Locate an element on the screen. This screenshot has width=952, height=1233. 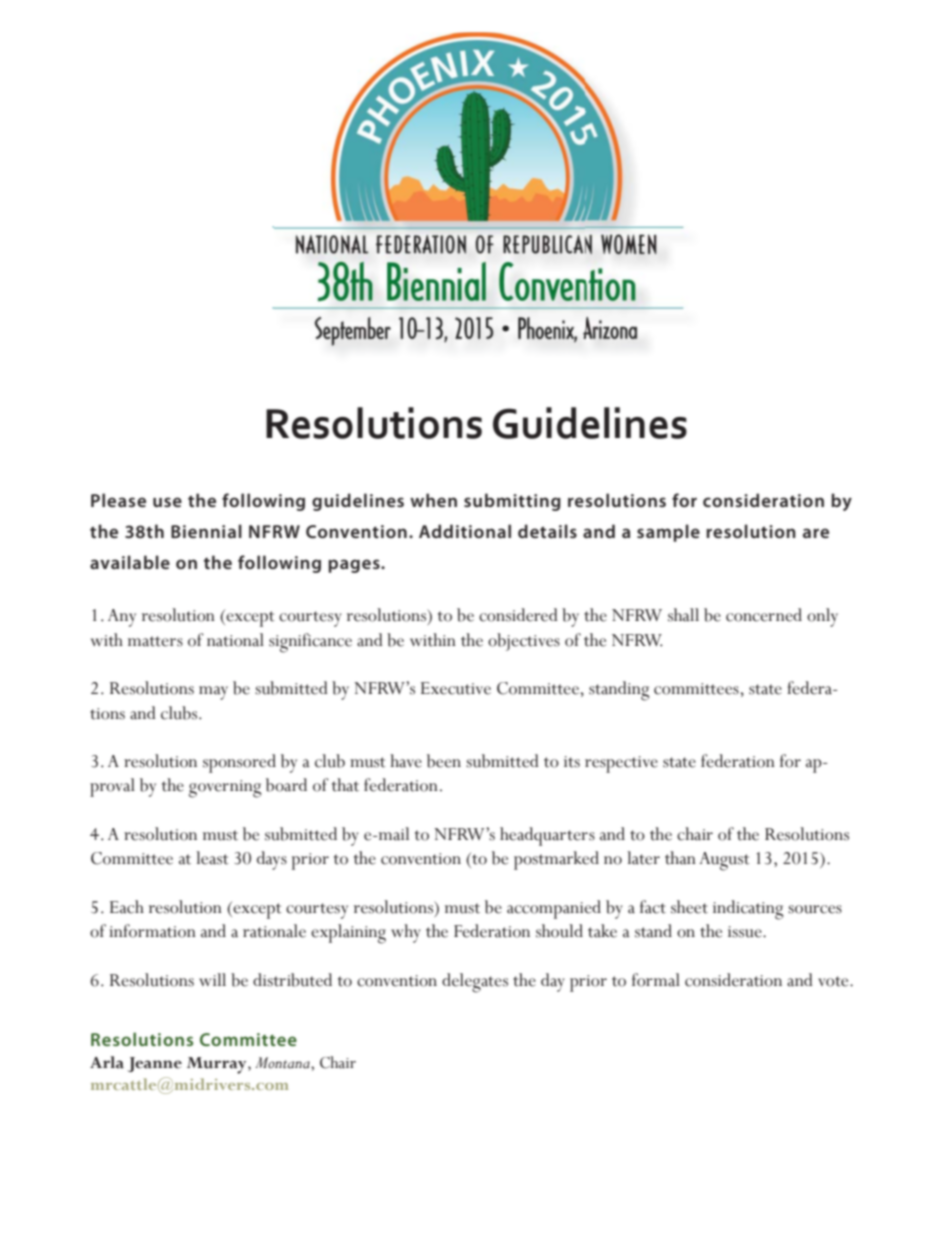
Additional is located at coordinates (465, 531).
